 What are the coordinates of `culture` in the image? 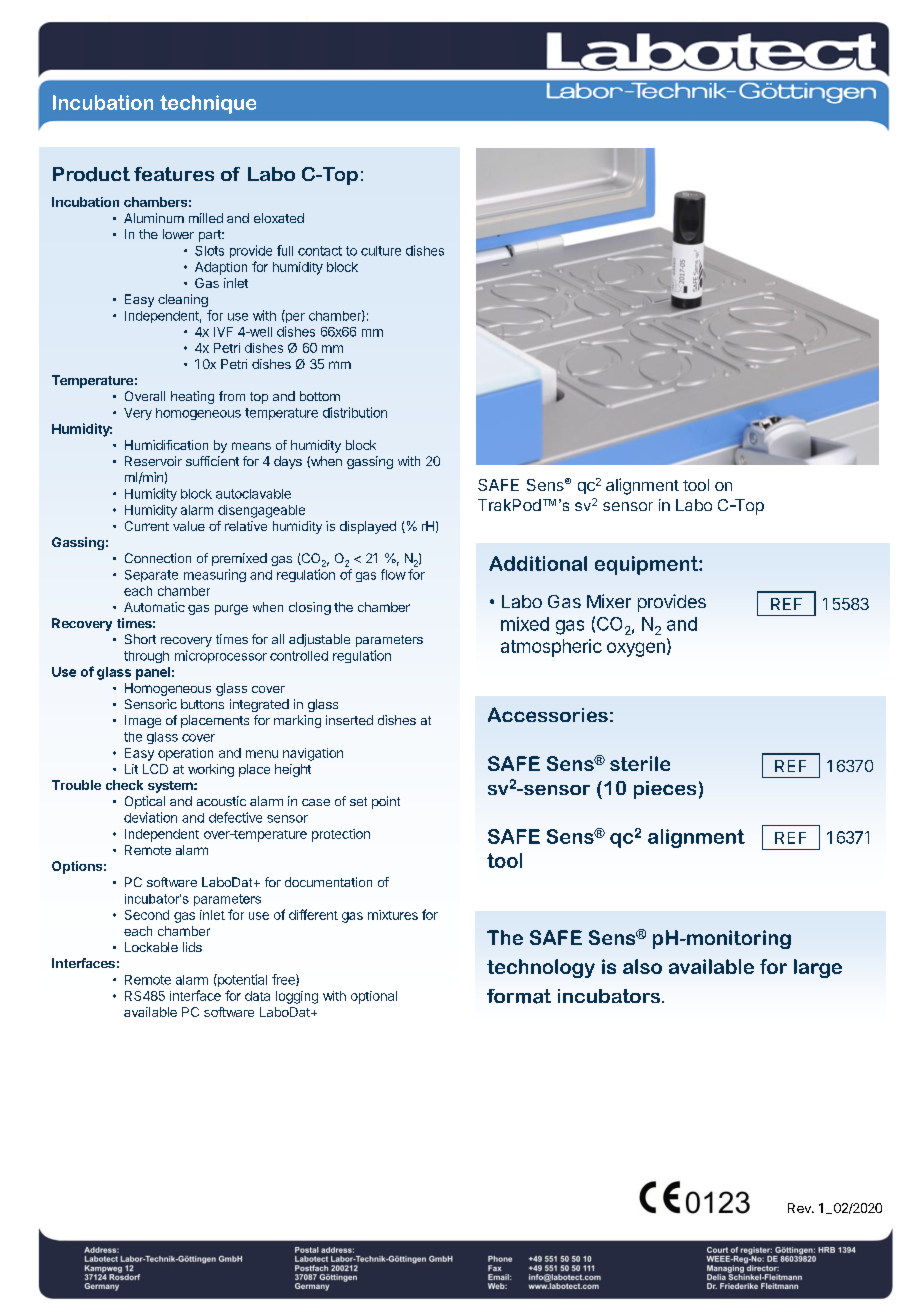 It's located at (381, 251).
